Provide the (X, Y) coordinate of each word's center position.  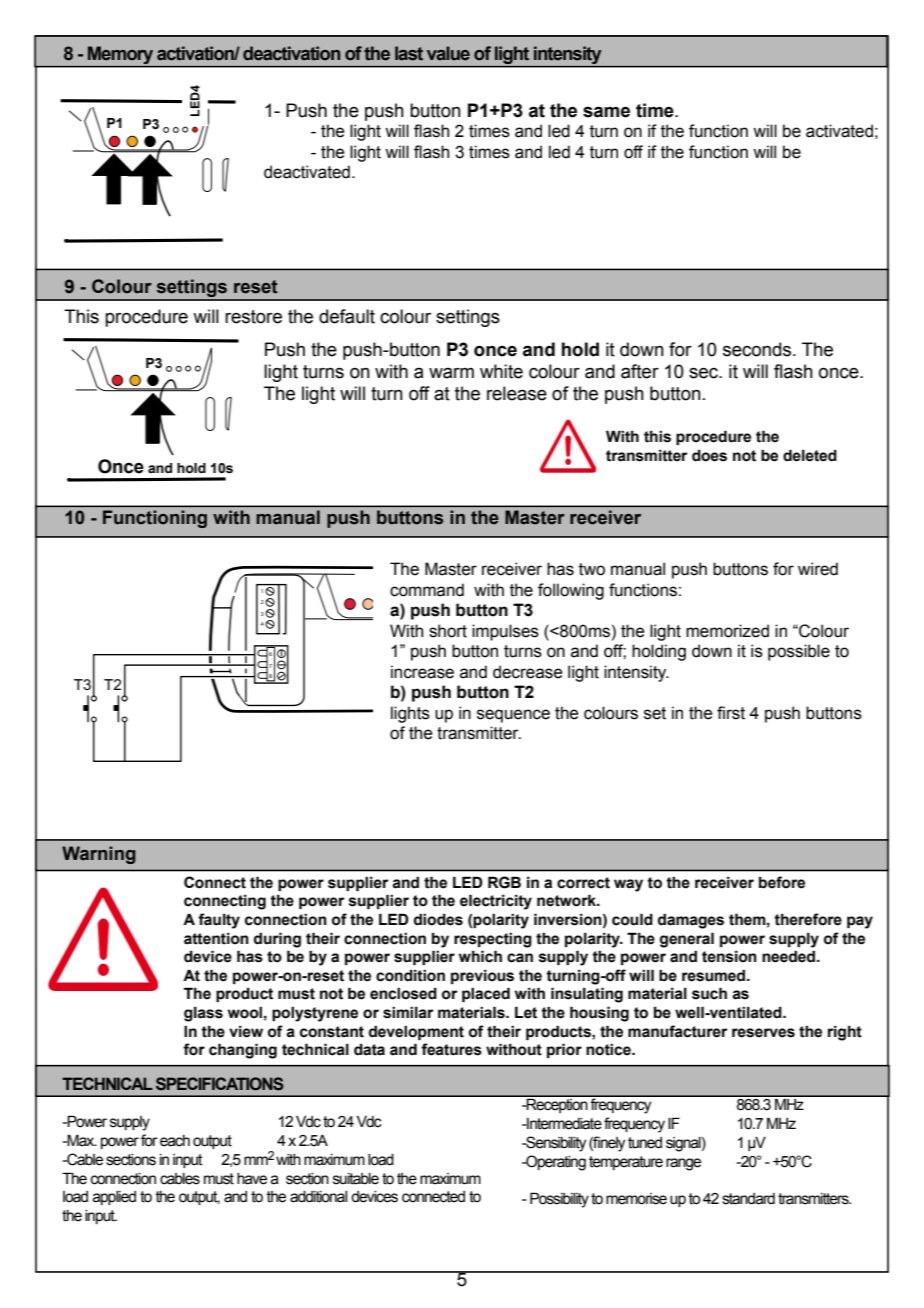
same (606, 112)
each (175, 1141)
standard (748, 1199)
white (501, 371)
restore (253, 317)
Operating (555, 1163)
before (782, 882)
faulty (219, 921)
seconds (758, 349)
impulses (505, 632)
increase (422, 672)
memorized (727, 631)
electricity (496, 902)
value (448, 53)
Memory (120, 55)
